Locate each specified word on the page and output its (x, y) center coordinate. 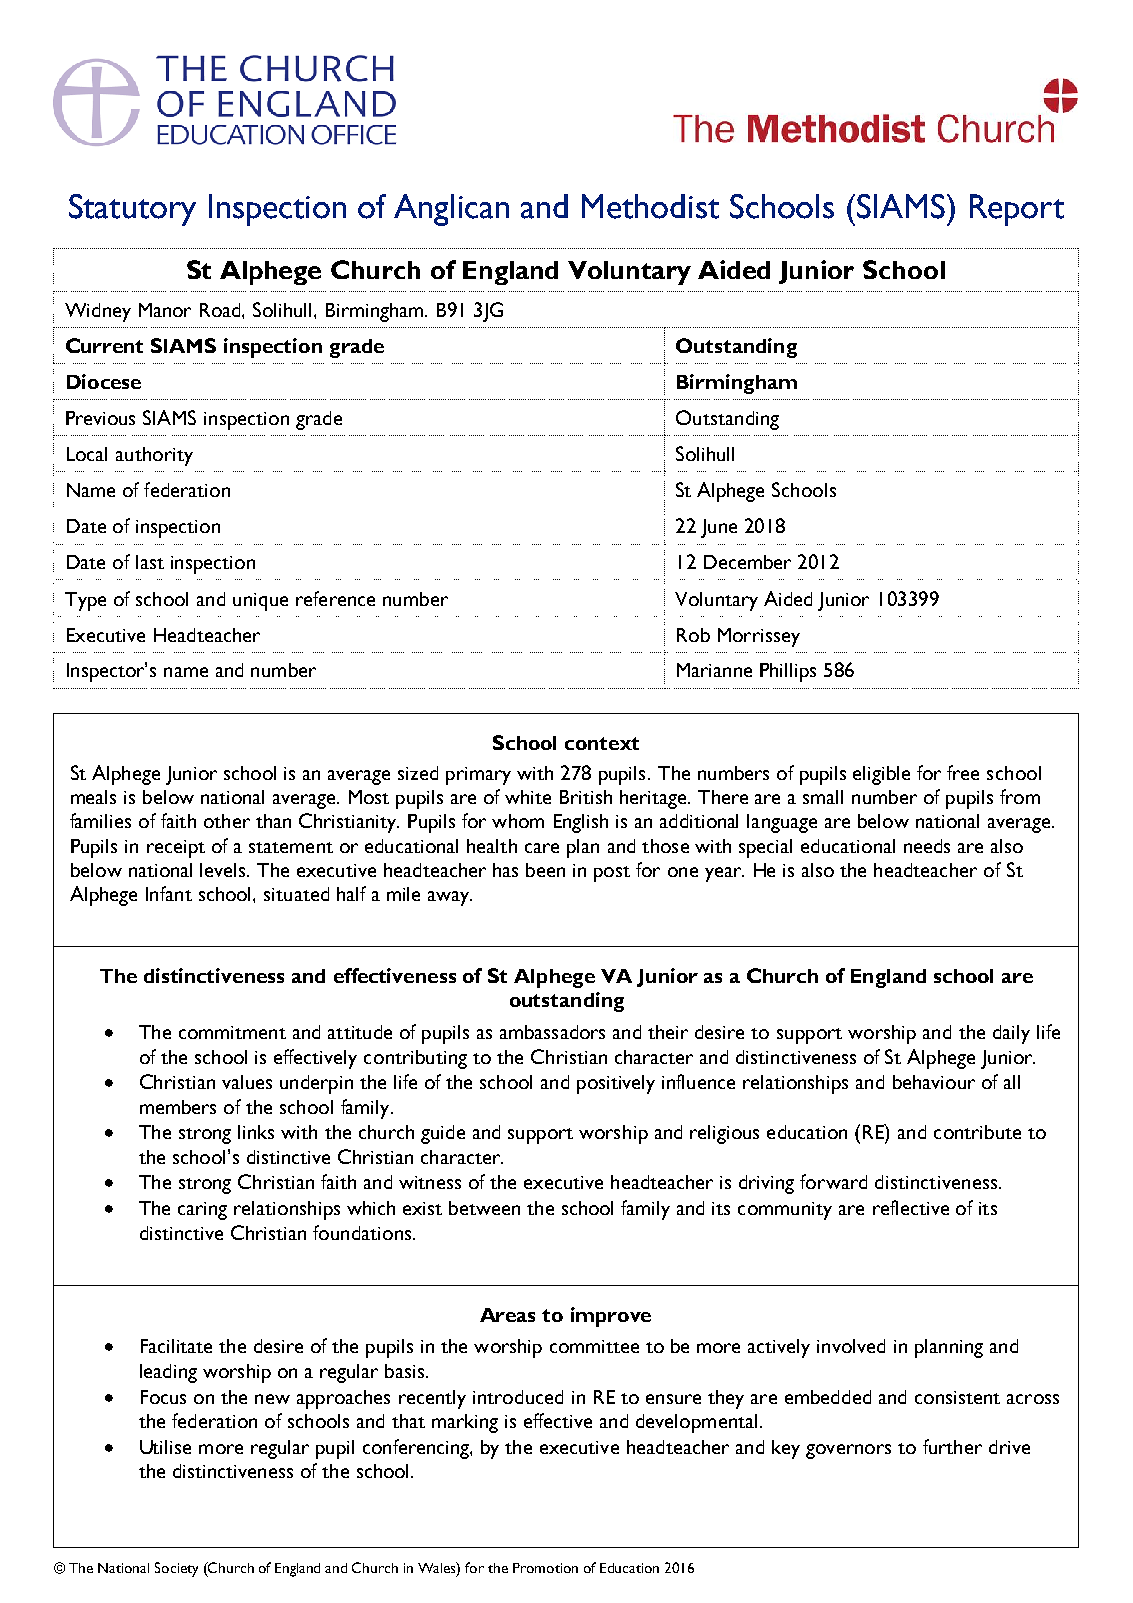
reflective (911, 1207)
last (150, 562)
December (747, 562)
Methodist (650, 206)
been (545, 870)
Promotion (545, 1568)
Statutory (132, 210)
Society (176, 1569)
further (952, 1446)
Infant (169, 893)
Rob (693, 635)
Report (1017, 210)
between (484, 1208)
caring (202, 1211)
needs (927, 846)
